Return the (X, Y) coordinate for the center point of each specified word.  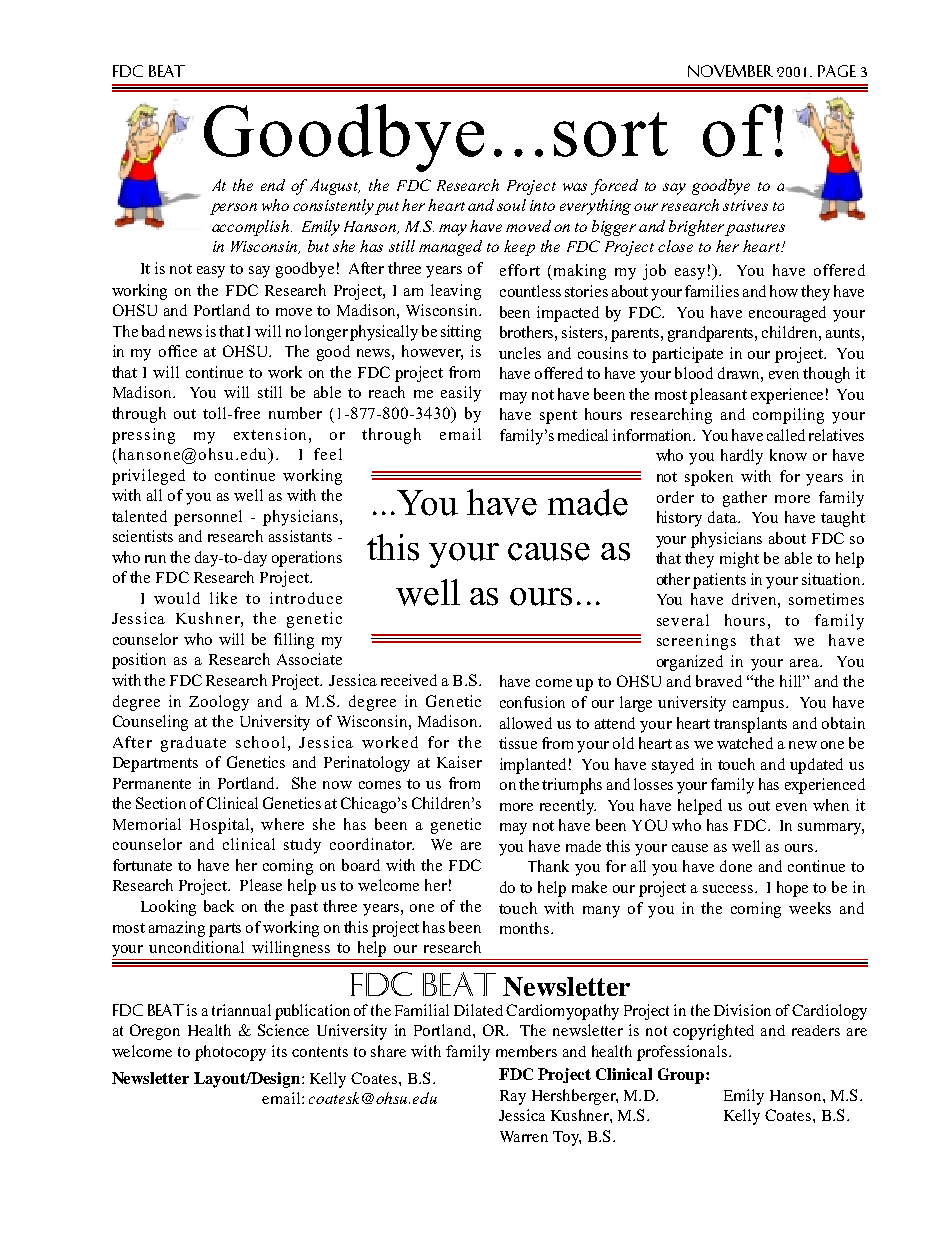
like (223, 598)
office (178, 351)
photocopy (230, 1053)
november (730, 71)
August (335, 187)
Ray (513, 1097)
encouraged (787, 314)
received (409, 680)
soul (511, 205)
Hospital (221, 826)
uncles (520, 353)
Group (682, 1076)
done (736, 866)
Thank (548, 866)
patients (719, 581)
